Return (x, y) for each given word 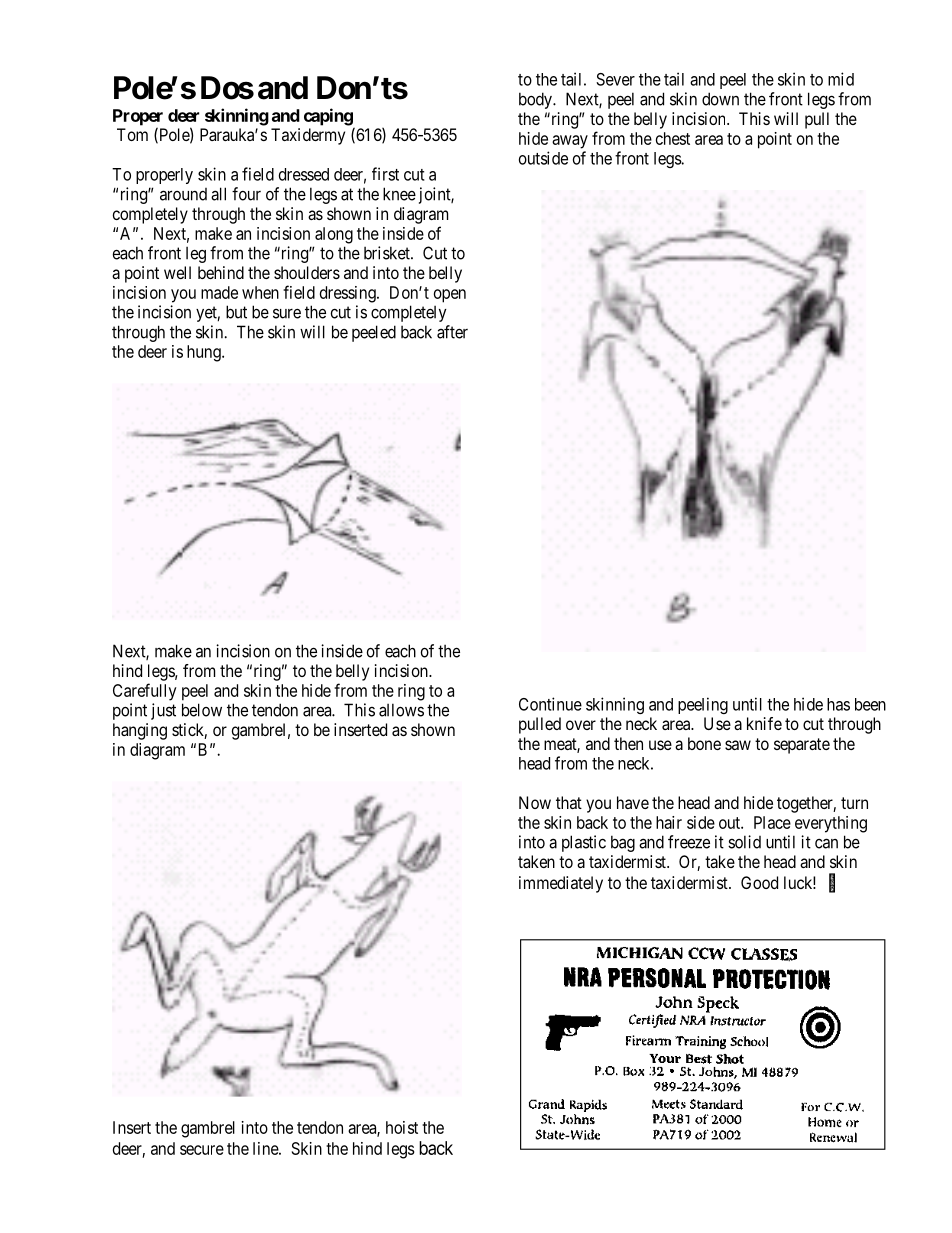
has (838, 704)
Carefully (145, 692)
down (720, 99)
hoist (402, 1127)
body (536, 100)
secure (202, 1150)
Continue (550, 704)
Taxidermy (308, 136)
